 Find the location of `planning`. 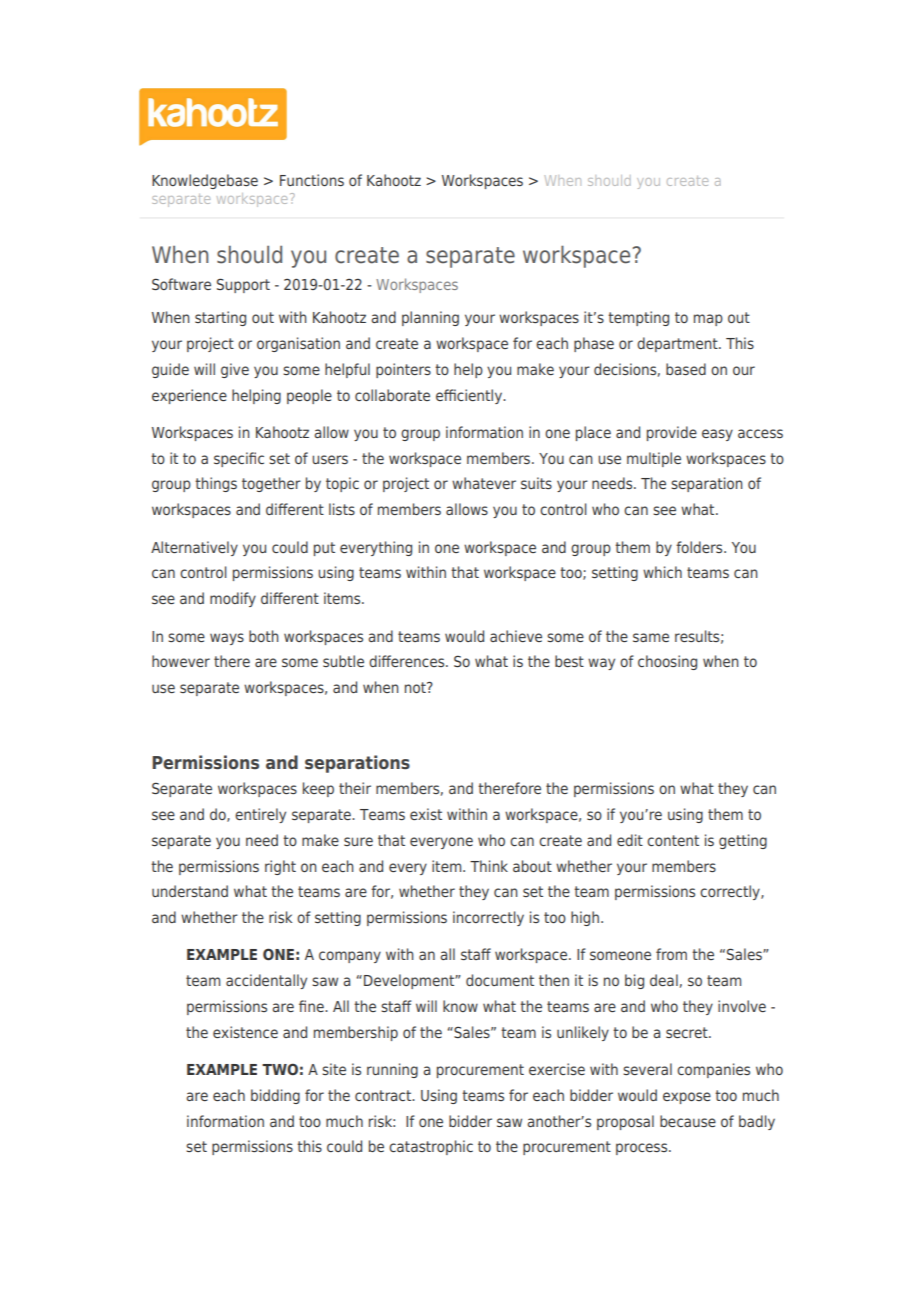

planning is located at coordinates (430, 318).
